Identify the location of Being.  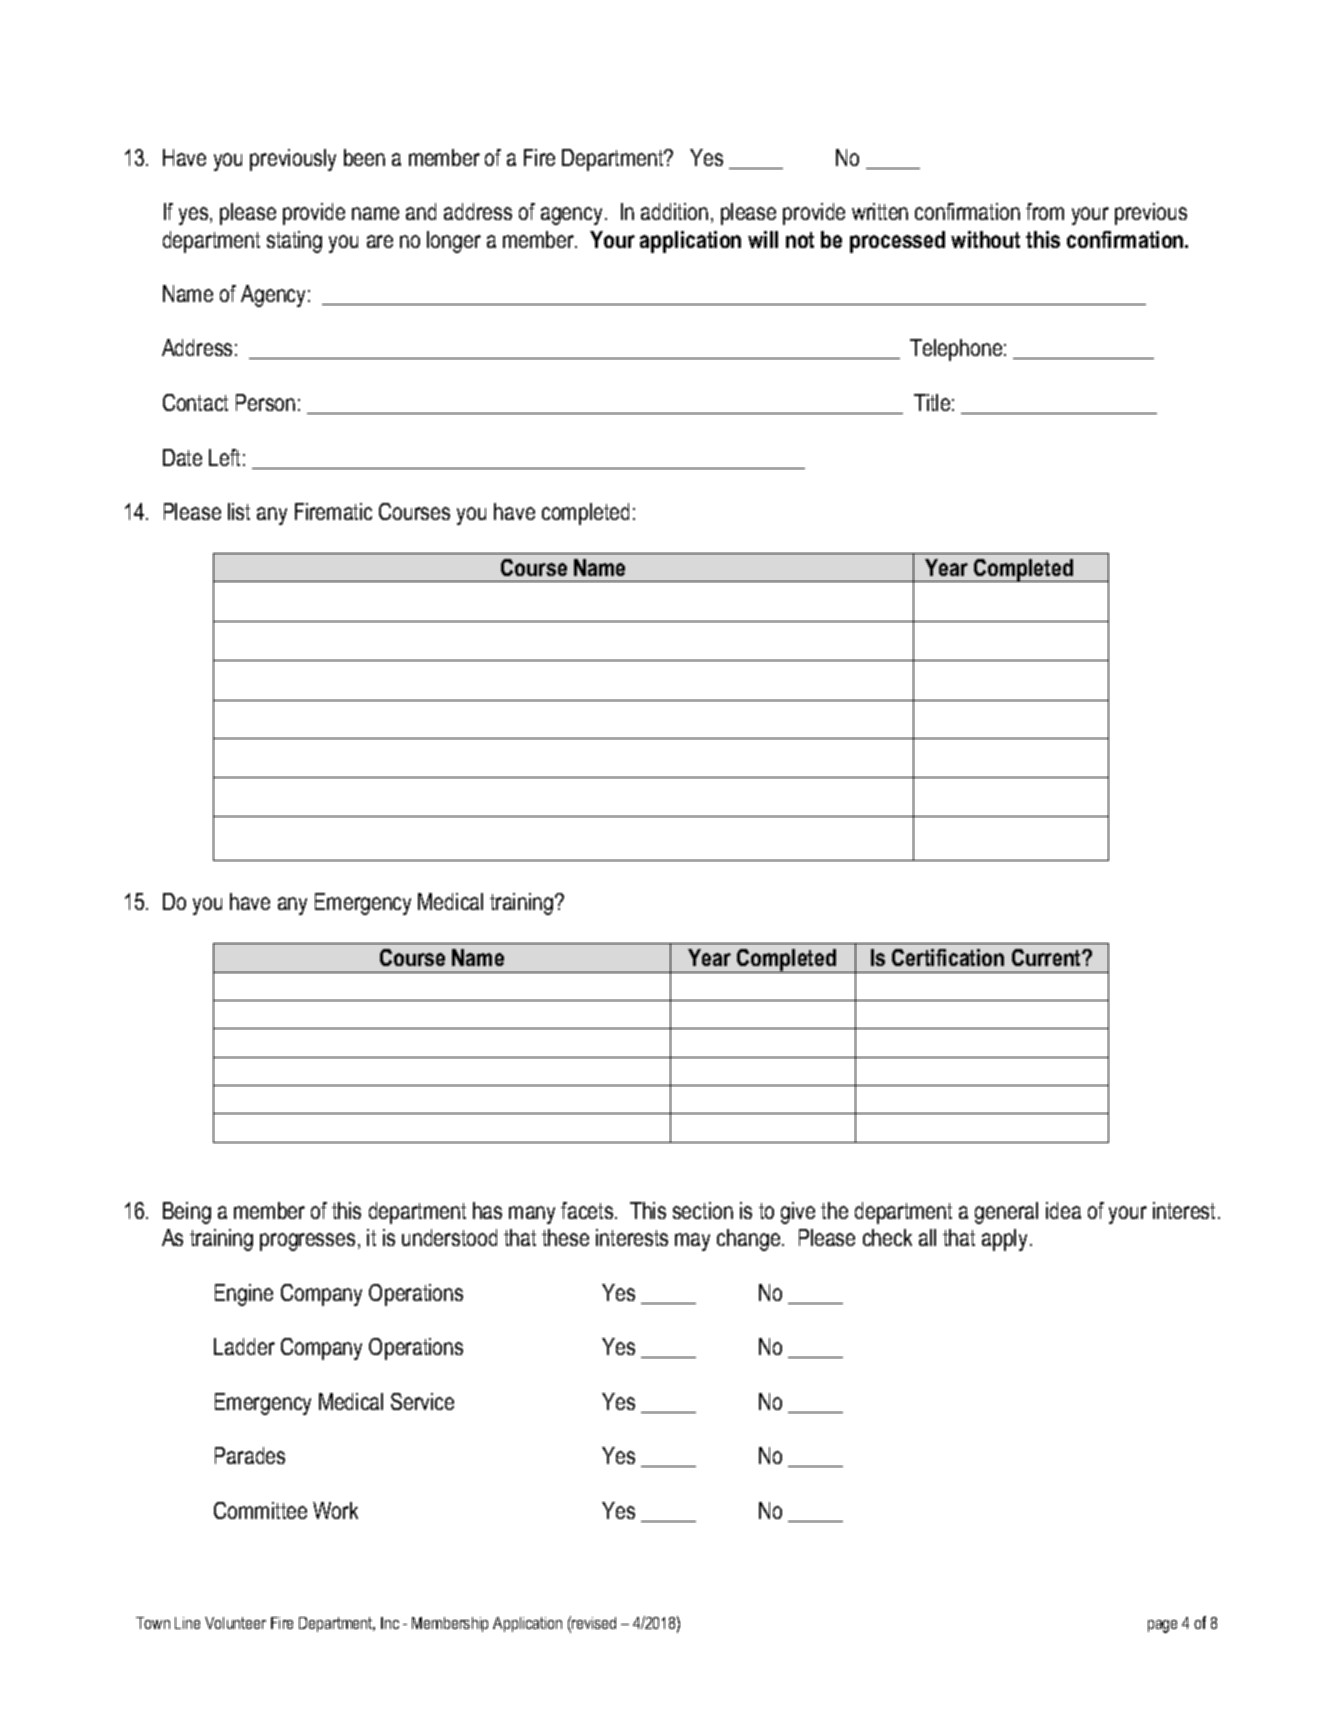
(187, 1213).
